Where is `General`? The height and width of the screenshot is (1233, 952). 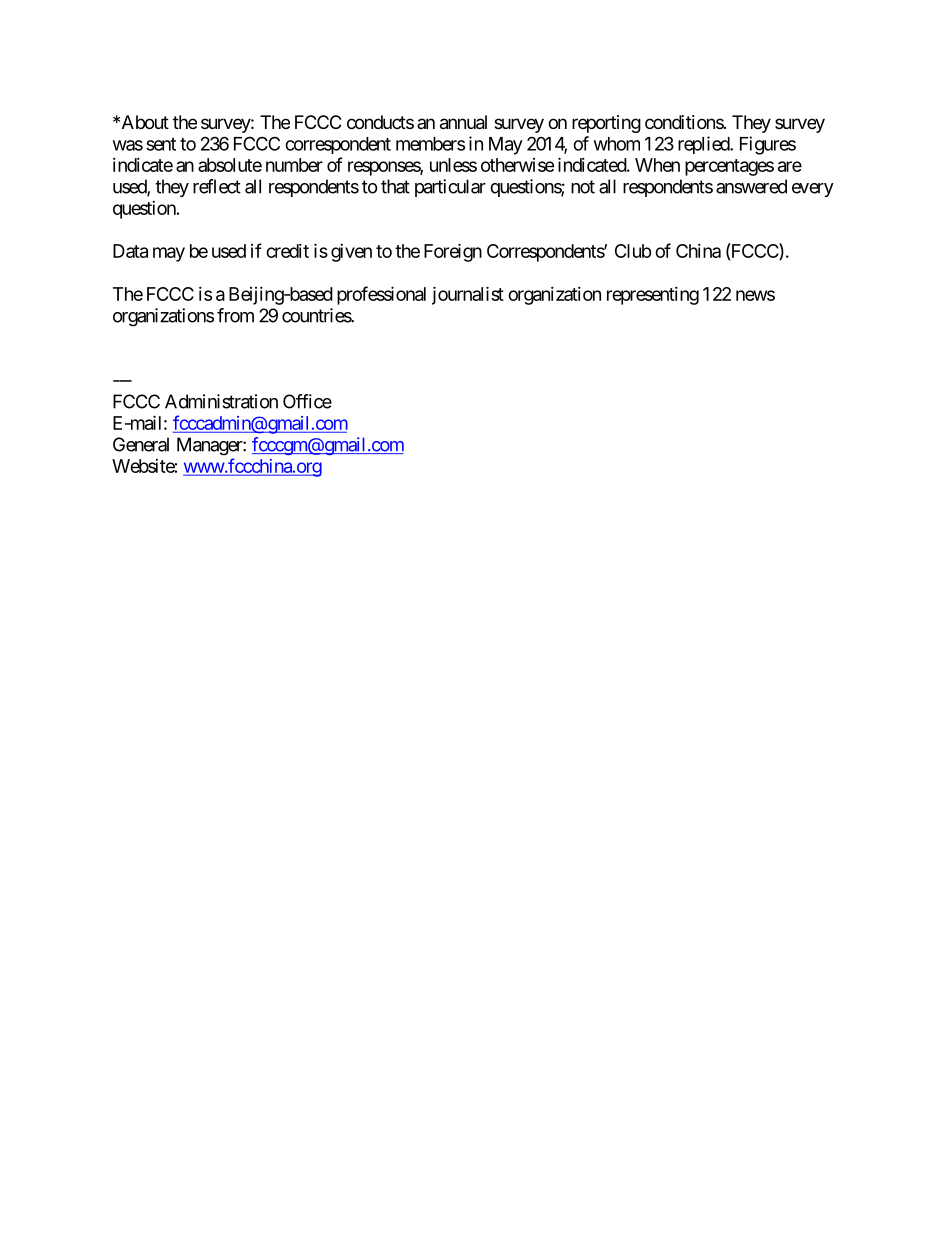 General is located at coordinates (141, 444).
